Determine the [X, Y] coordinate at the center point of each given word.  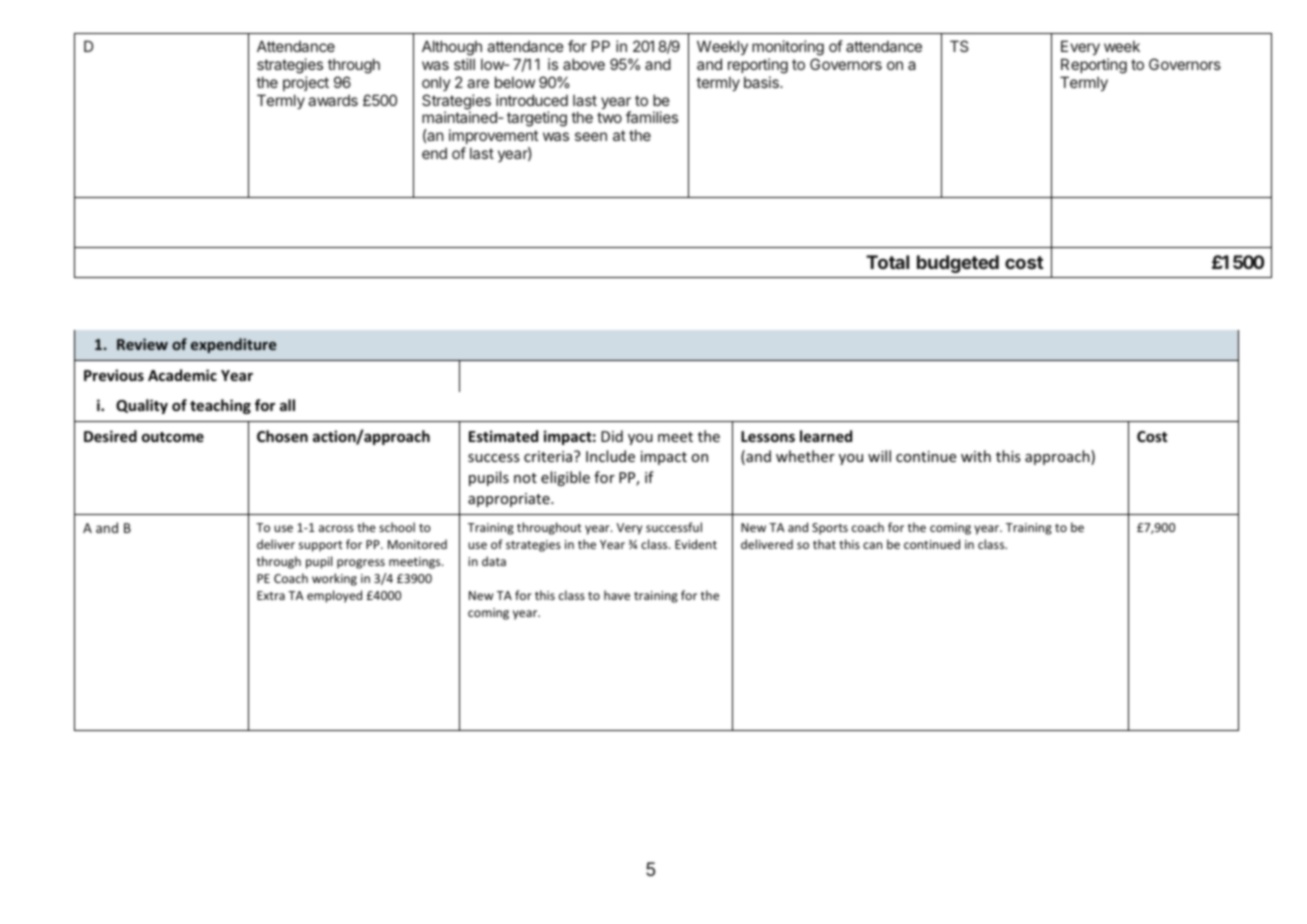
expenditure [233, 345]
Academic [182, 375]
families [652, 117]
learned [826, 436]
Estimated [503, 436]
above [584, 64]
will [879, 456]
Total [887, 262]
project [306, 83]
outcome [173, 437]
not [525, 478]
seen [591, 136]
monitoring [788, 48]
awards [333, 100]
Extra [271, 595]
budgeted [958, 264]
